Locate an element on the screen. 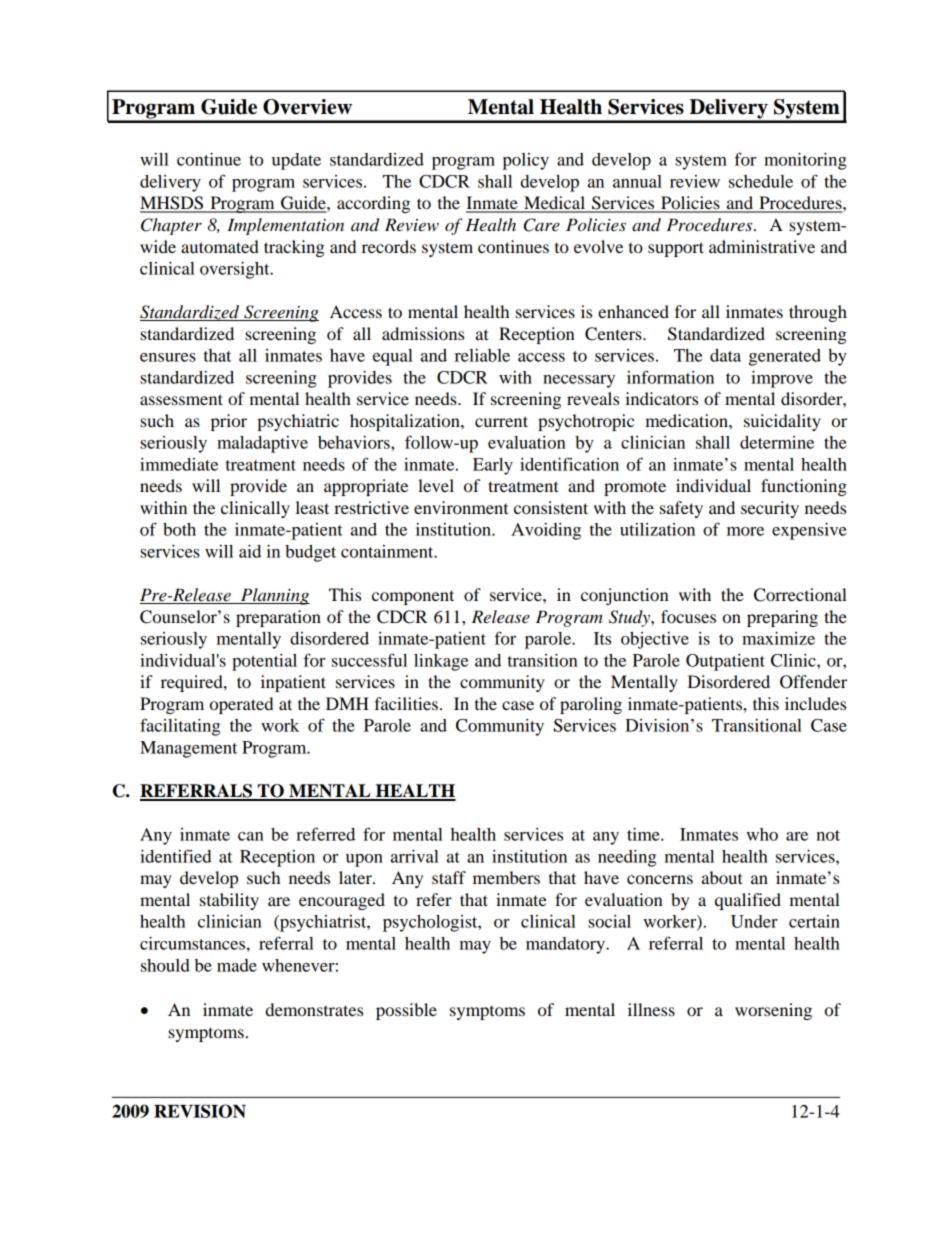 The image size is (952, 1233). update is located at coordinates (296, 161).
